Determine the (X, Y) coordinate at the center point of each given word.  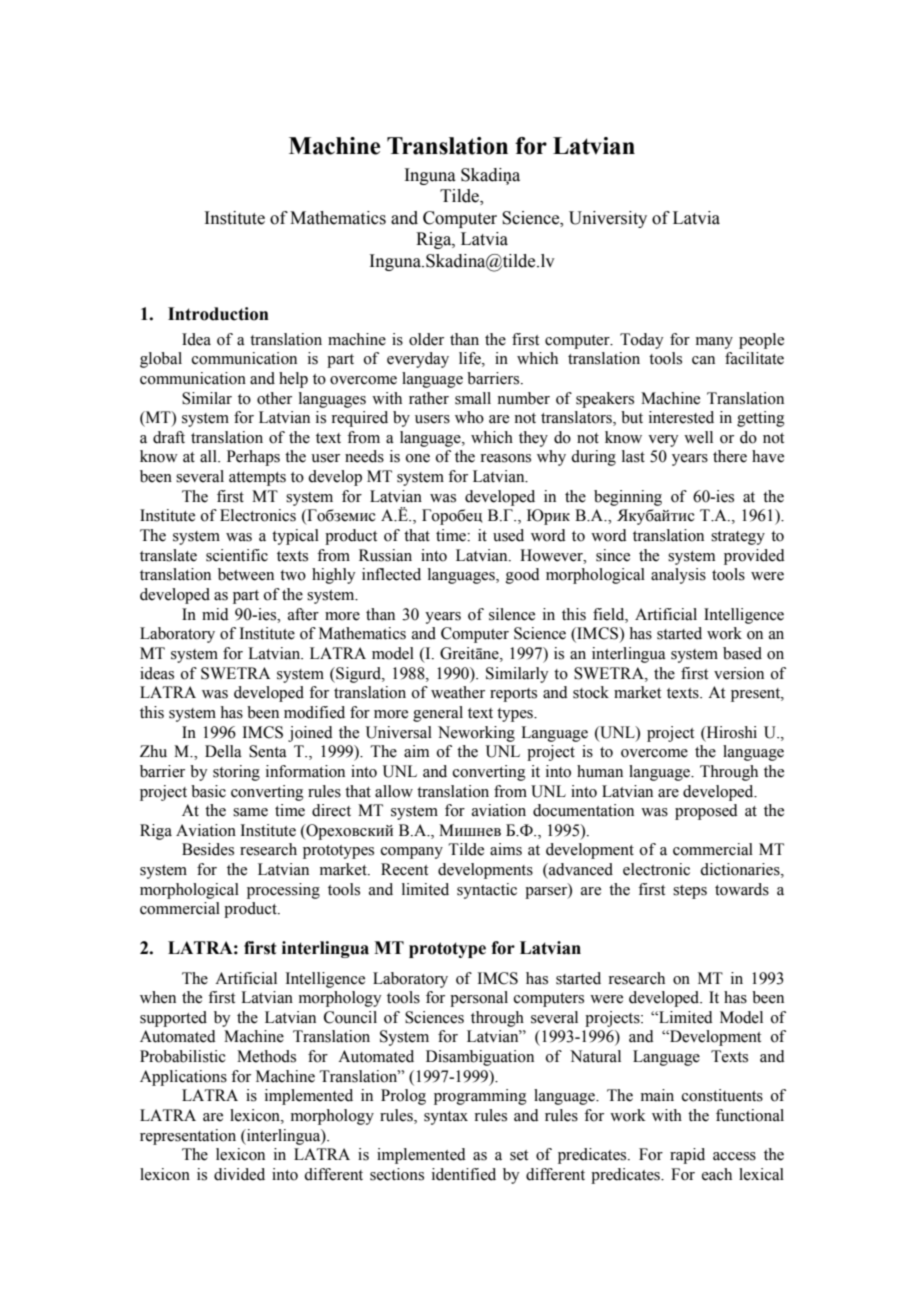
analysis (678, 576)
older (426, 339)
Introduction (218, 314)
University (608, 219)
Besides (208, 849)
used (508, 535)
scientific (237, 555)
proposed (706, 812)
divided (239, 1174)
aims (506, 849)
